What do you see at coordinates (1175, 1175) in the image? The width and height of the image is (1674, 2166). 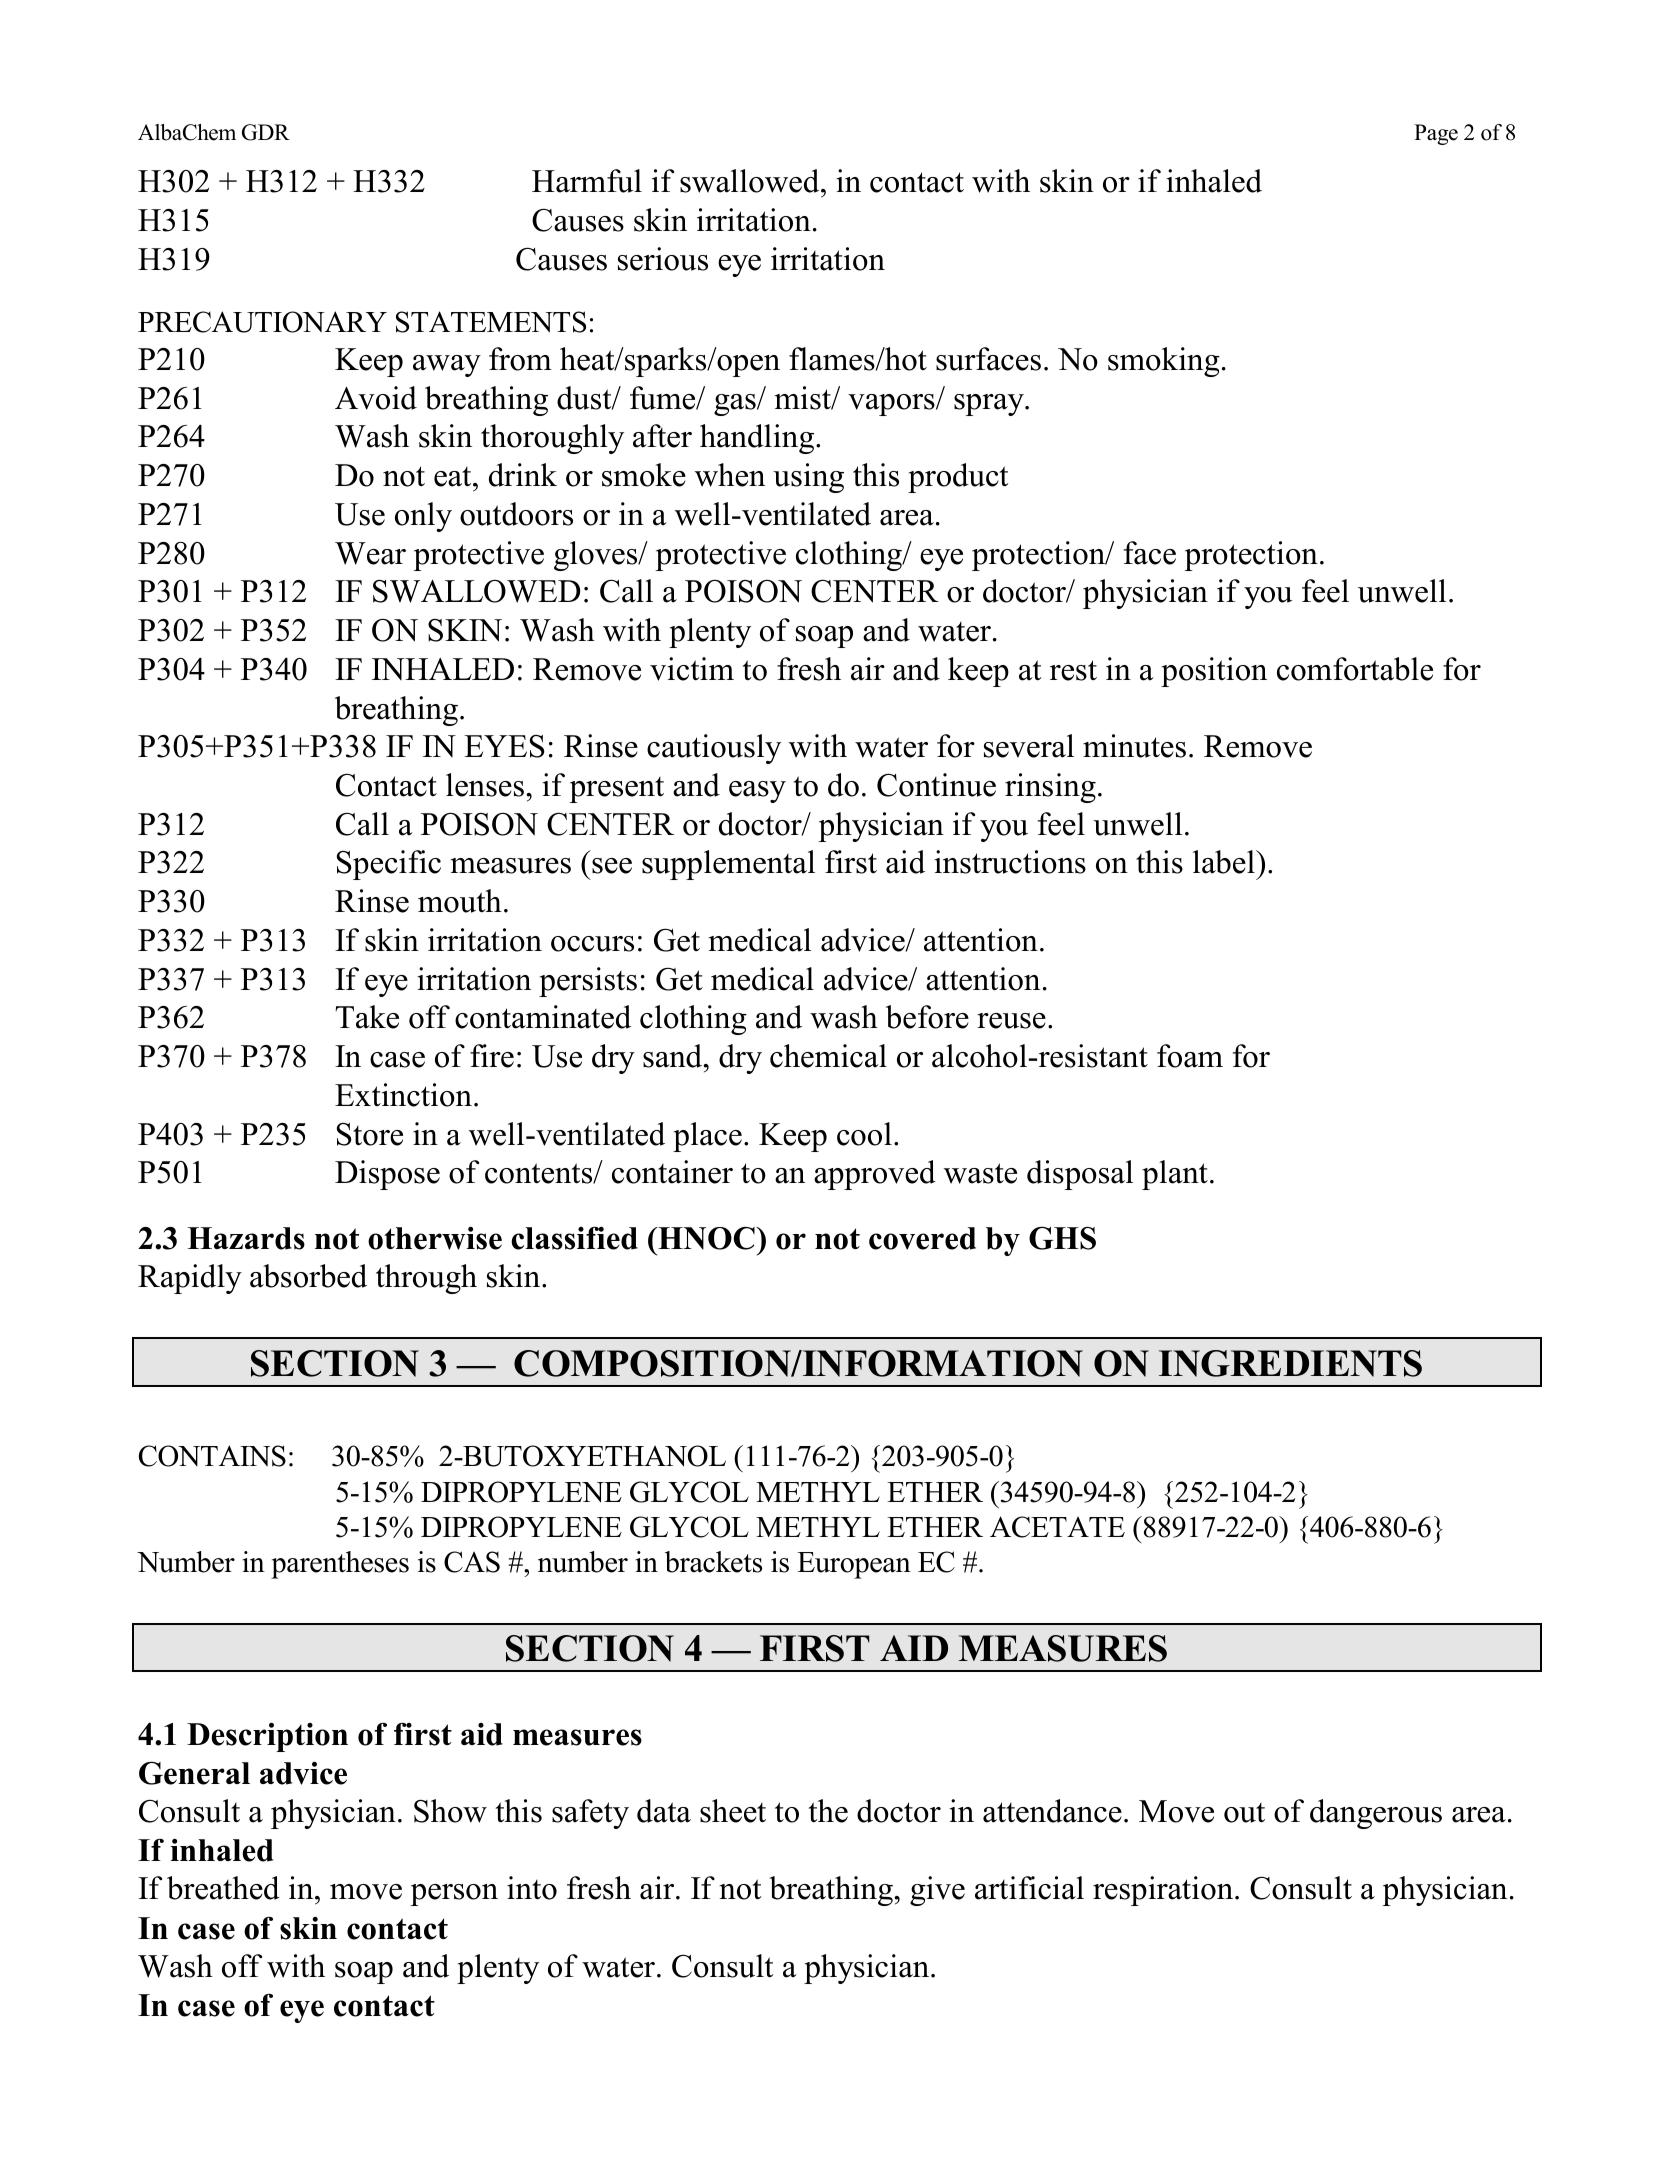 I see `plant` at bounding box center [1175, 1175].
